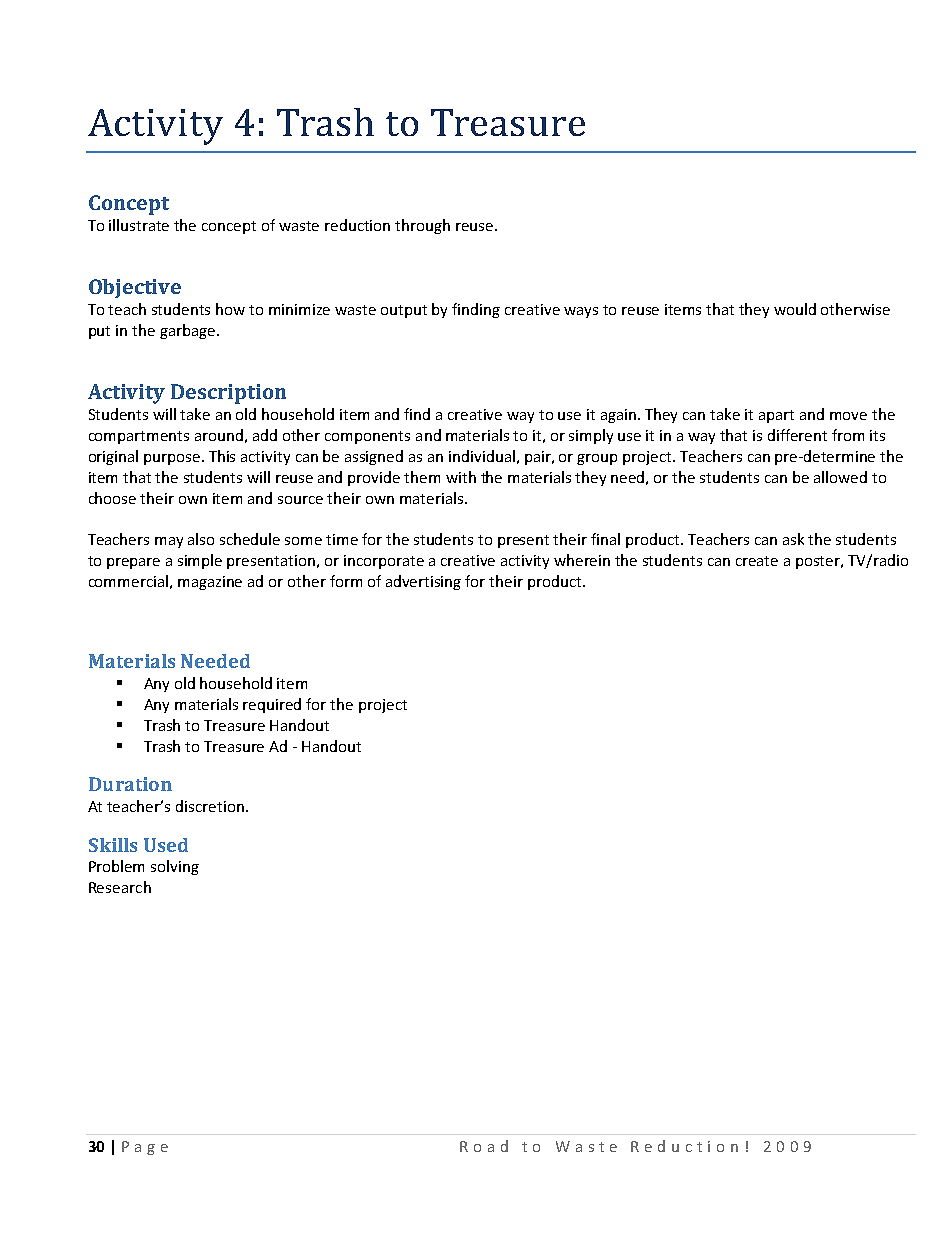  What do you see at coordinates (272, 705) in the screenshot?
I see `required` at bounding box center [272, 705].
